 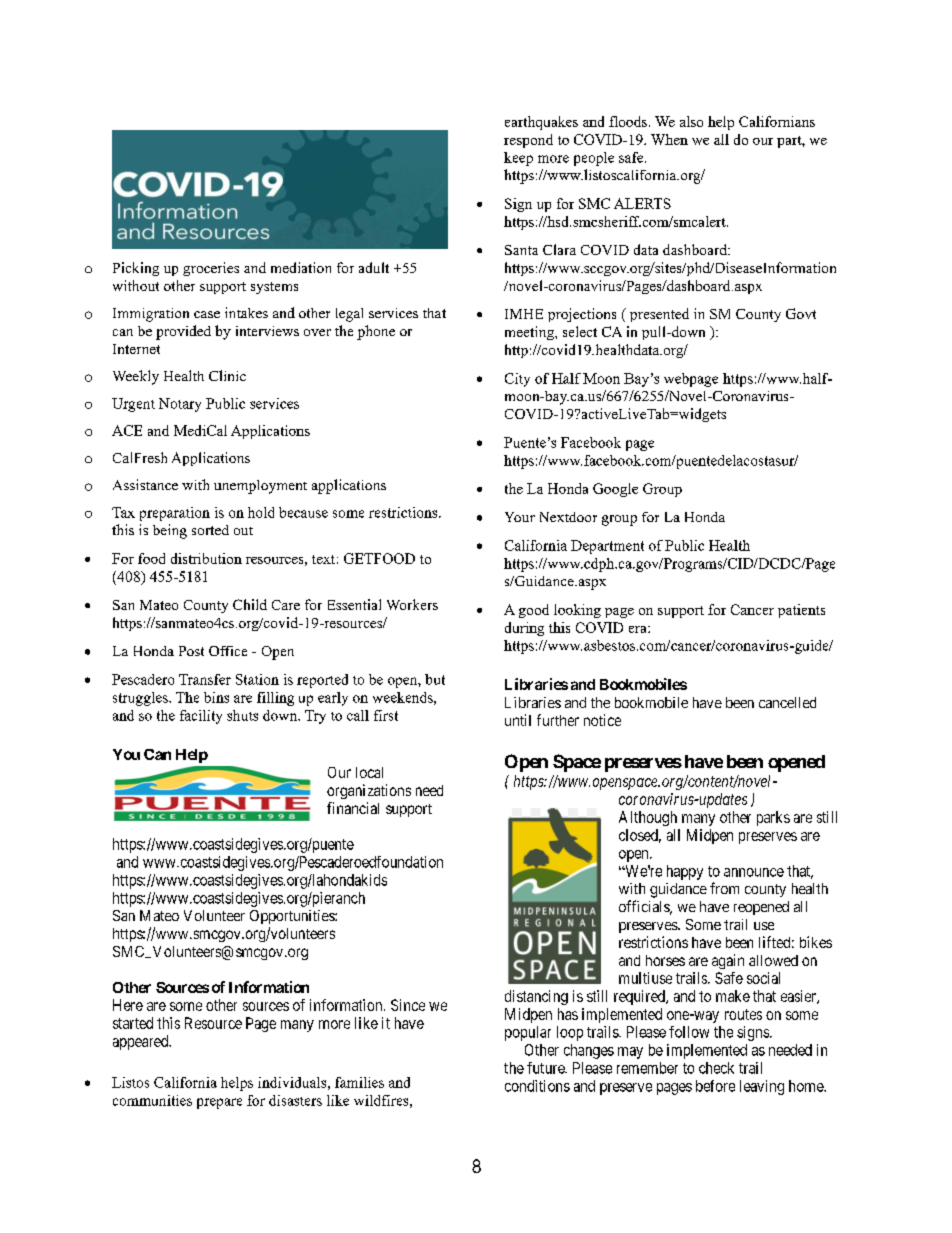 What do you see at coordinates (691, 121) in the page?
I see `also` at bounding box center [691, 121].
